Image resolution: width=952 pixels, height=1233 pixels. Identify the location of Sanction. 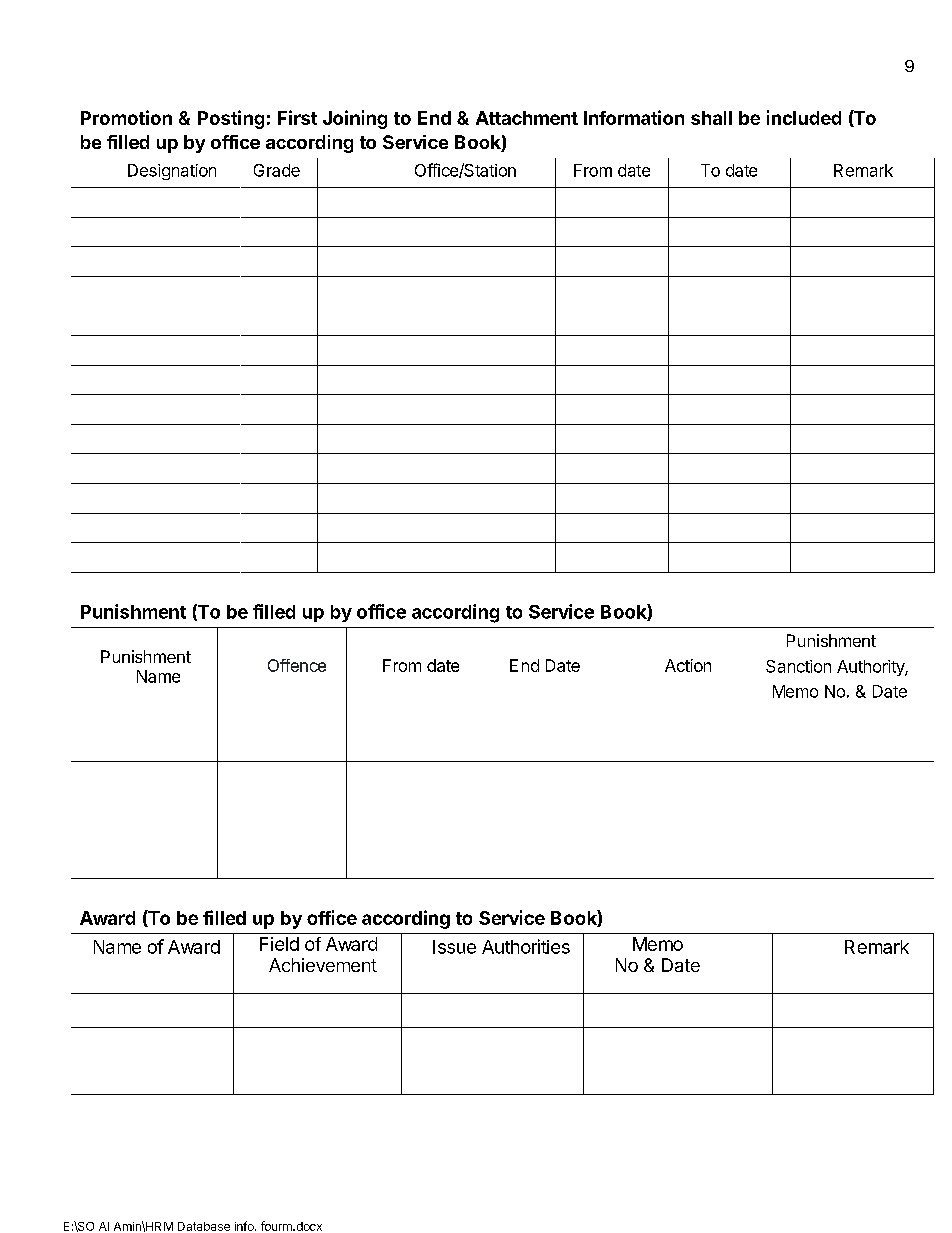
(798, 666).
